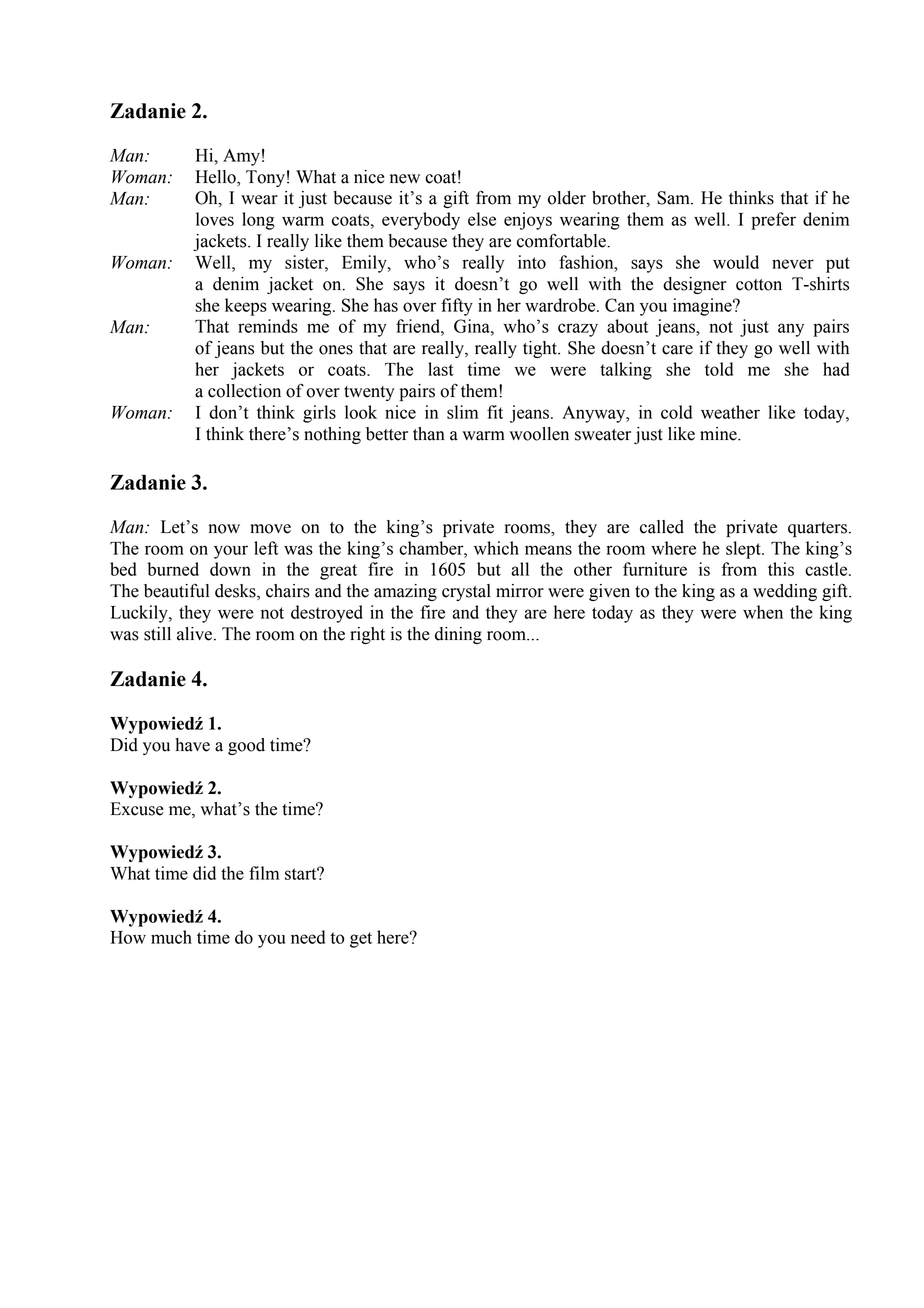 The width and height of the page is (924, 1308). What do you see at coordinates (719, 434) in the page?
I see `mine` at bounding box center [719, 434].
